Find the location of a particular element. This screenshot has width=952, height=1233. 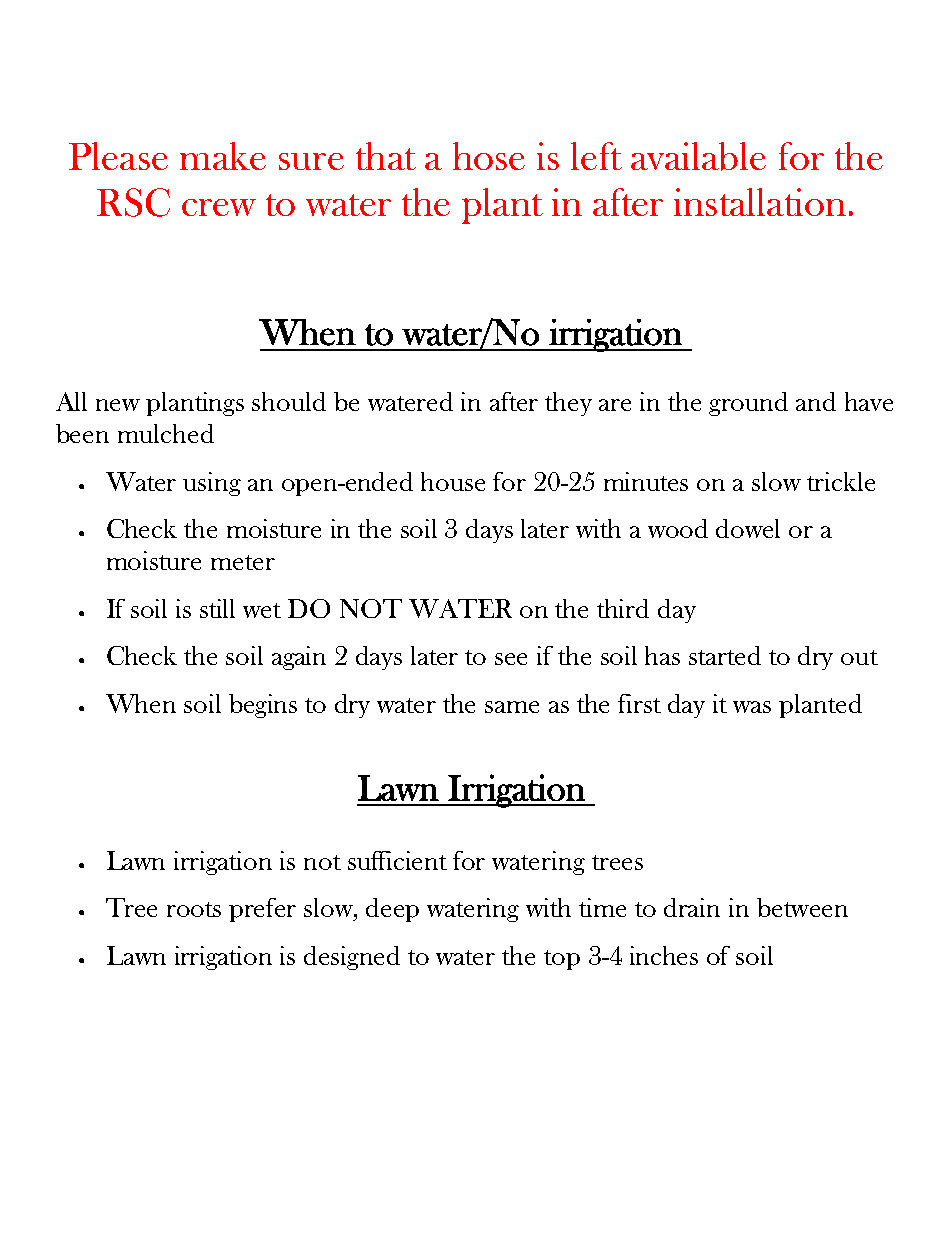

begins is located at coordinates (263, 706).
